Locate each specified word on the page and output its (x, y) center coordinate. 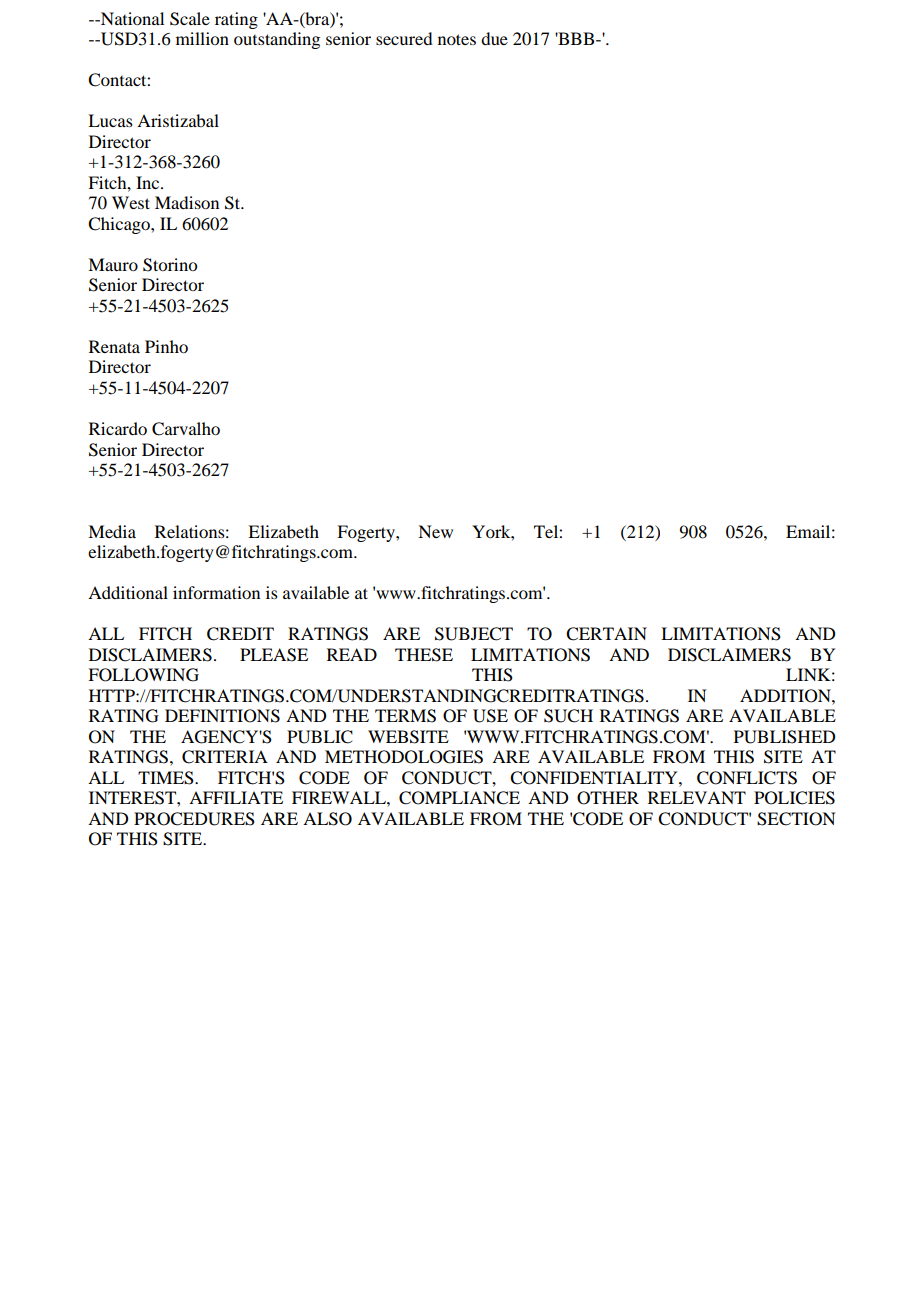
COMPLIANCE (459, 798)
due (494, 38)
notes (457, 39)
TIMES (167, 778)
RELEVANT (697, 797)
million (202, 38)
